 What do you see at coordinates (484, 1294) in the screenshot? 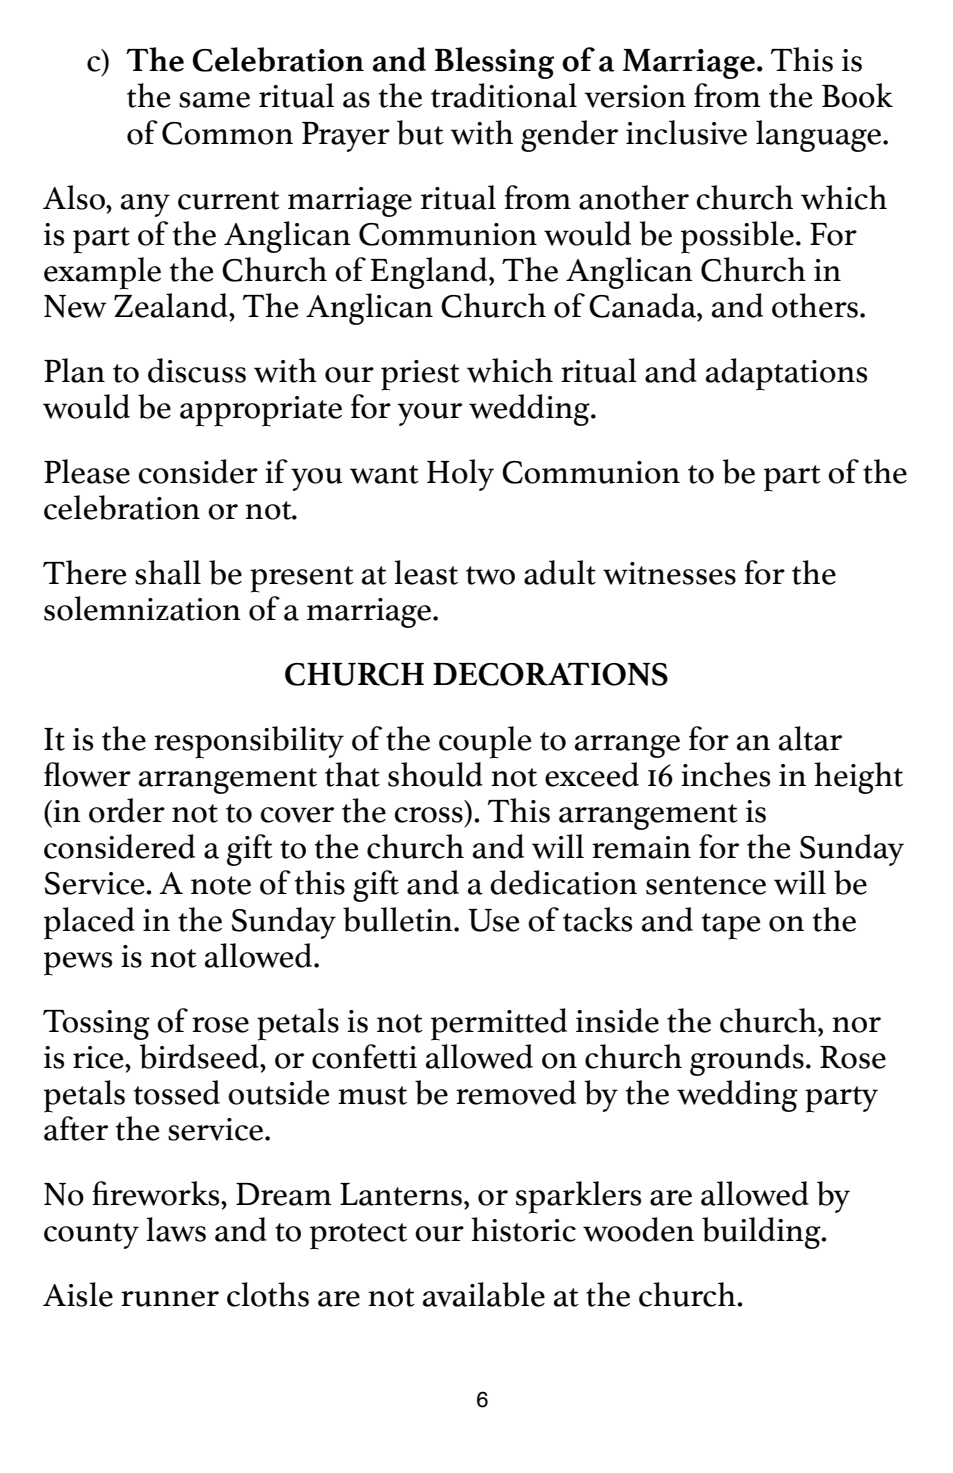
I see `available` at bounding box center [484, 1294].
